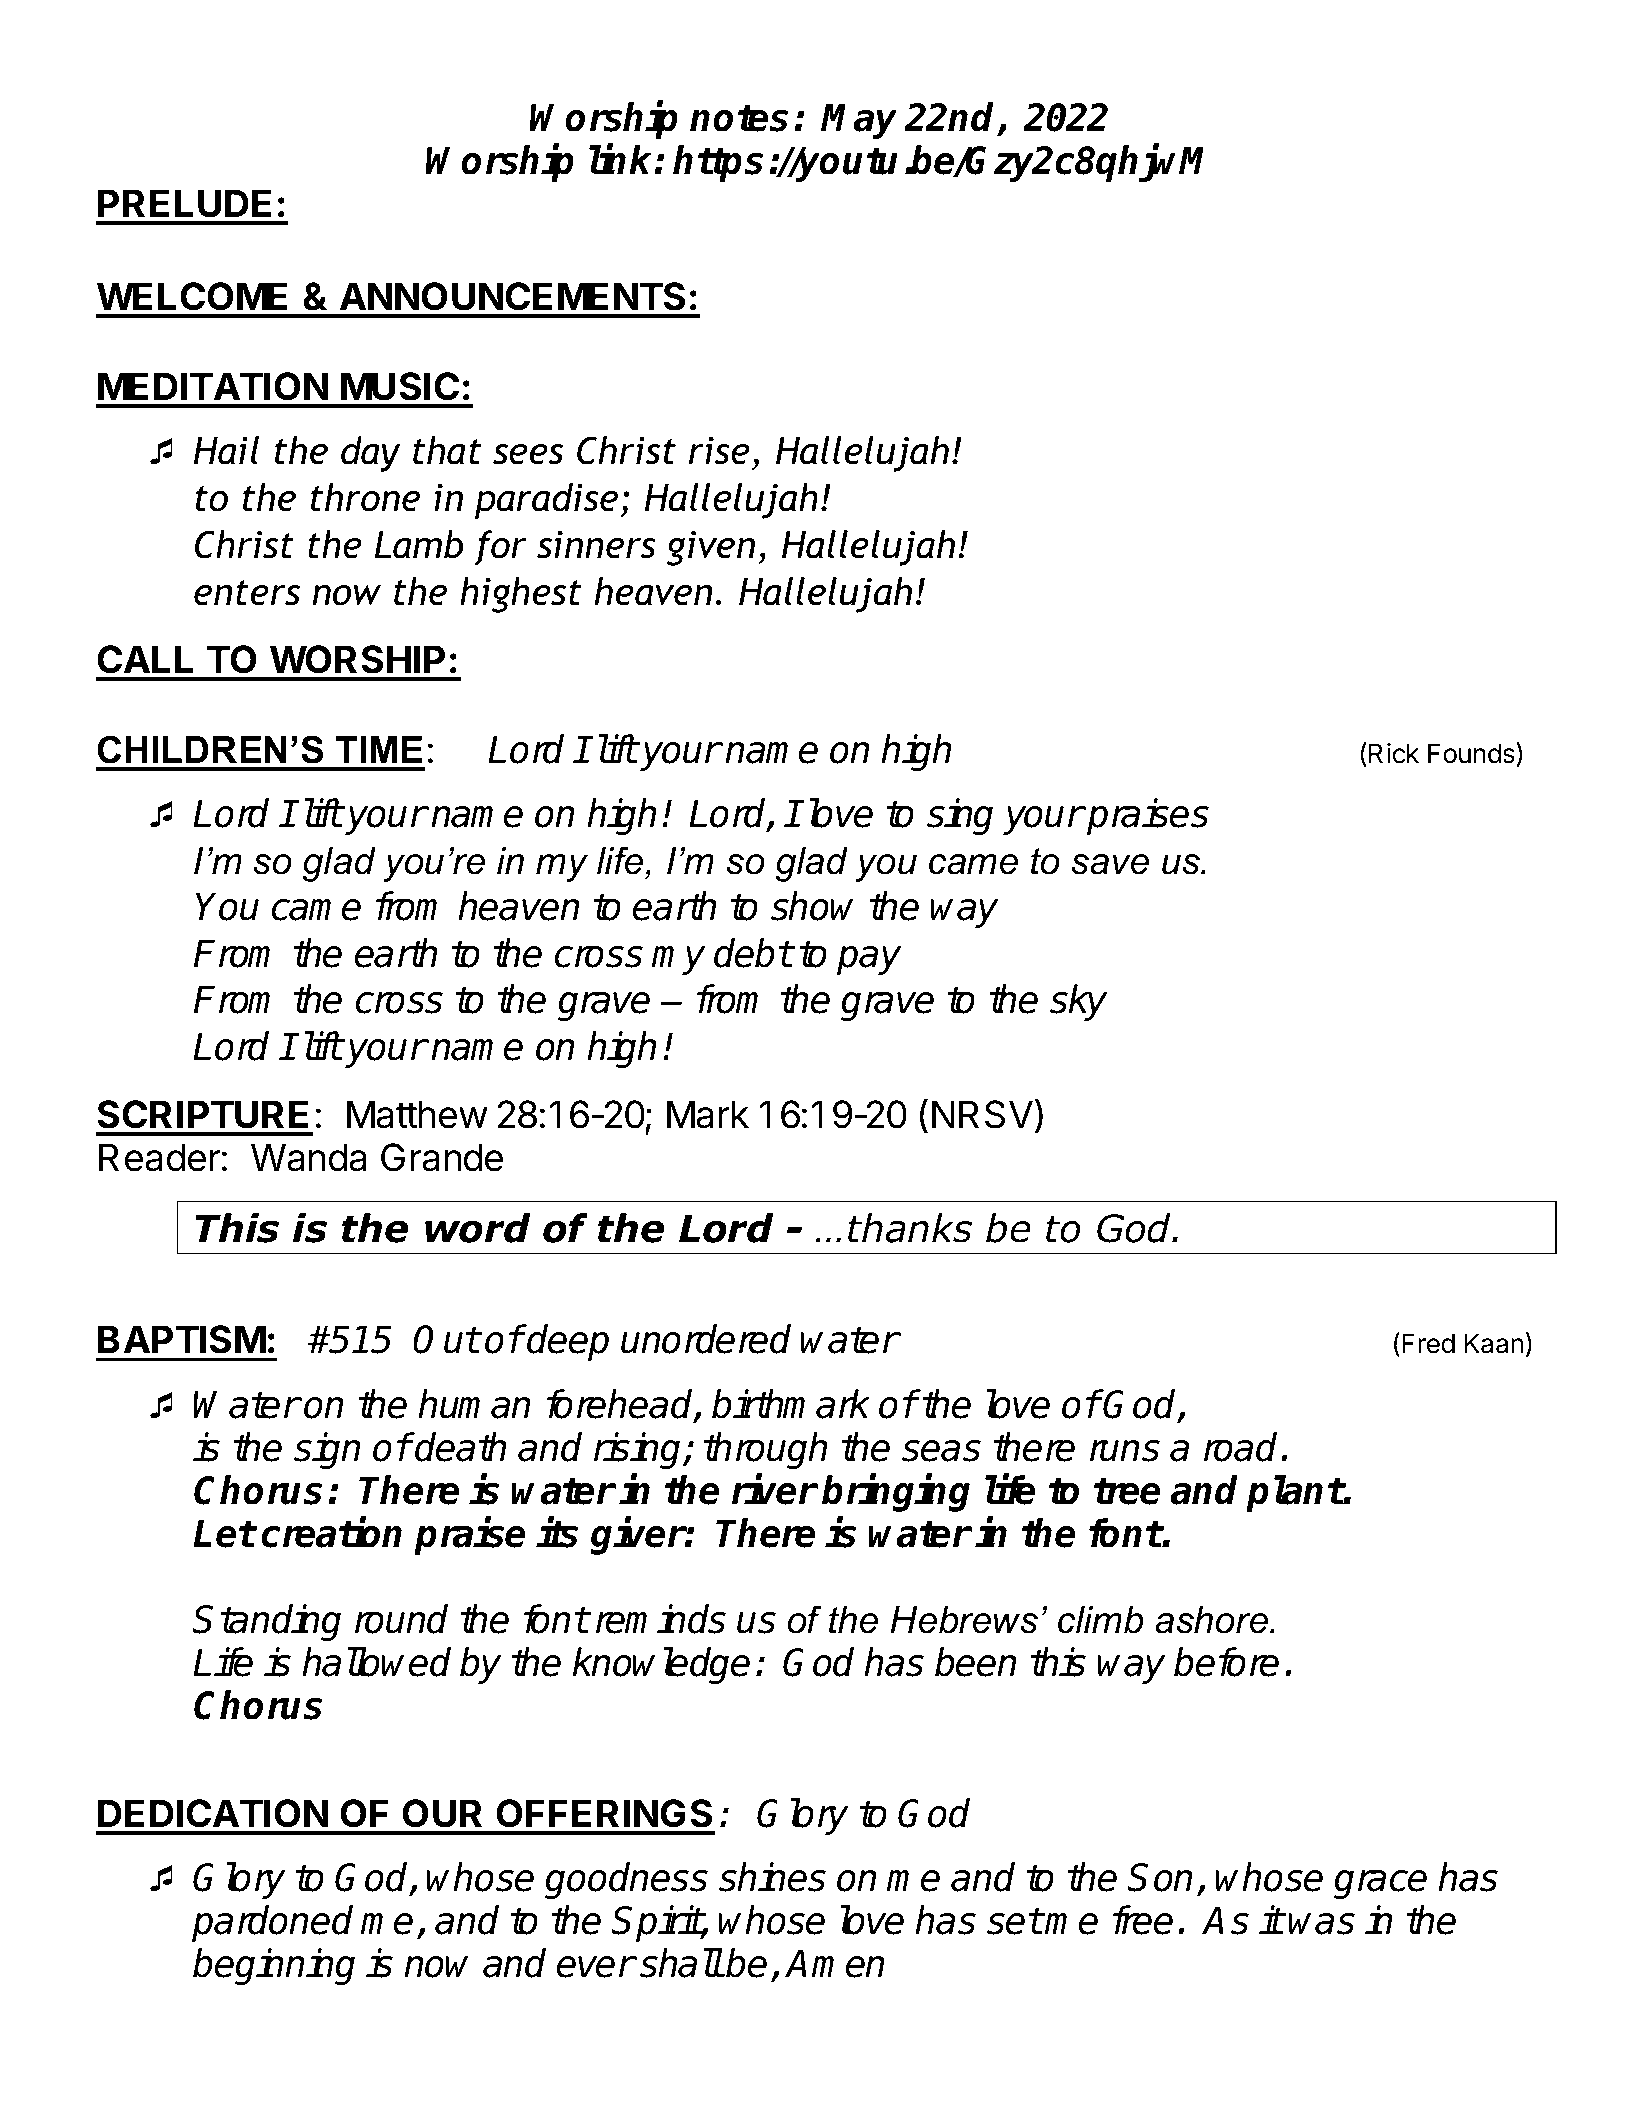 The height and width of the screenshot is (2119, 1637). I want to click on MUSIC, so click(400, 386).
